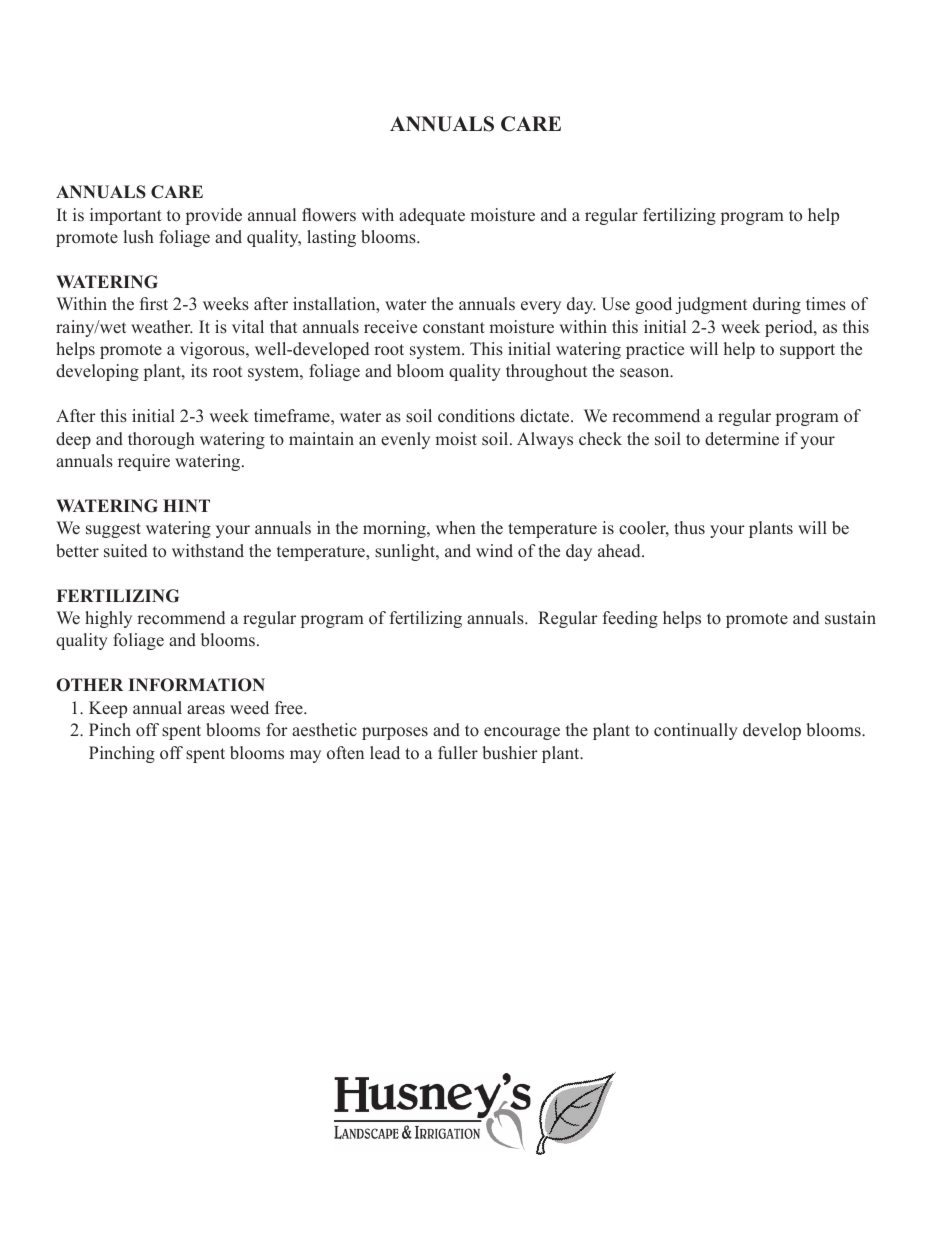 The image size is (952, 1233). What do you see at coordinates (850, 618) in the screenshot?
I see `sustain` at bounding box center [850, 618].
